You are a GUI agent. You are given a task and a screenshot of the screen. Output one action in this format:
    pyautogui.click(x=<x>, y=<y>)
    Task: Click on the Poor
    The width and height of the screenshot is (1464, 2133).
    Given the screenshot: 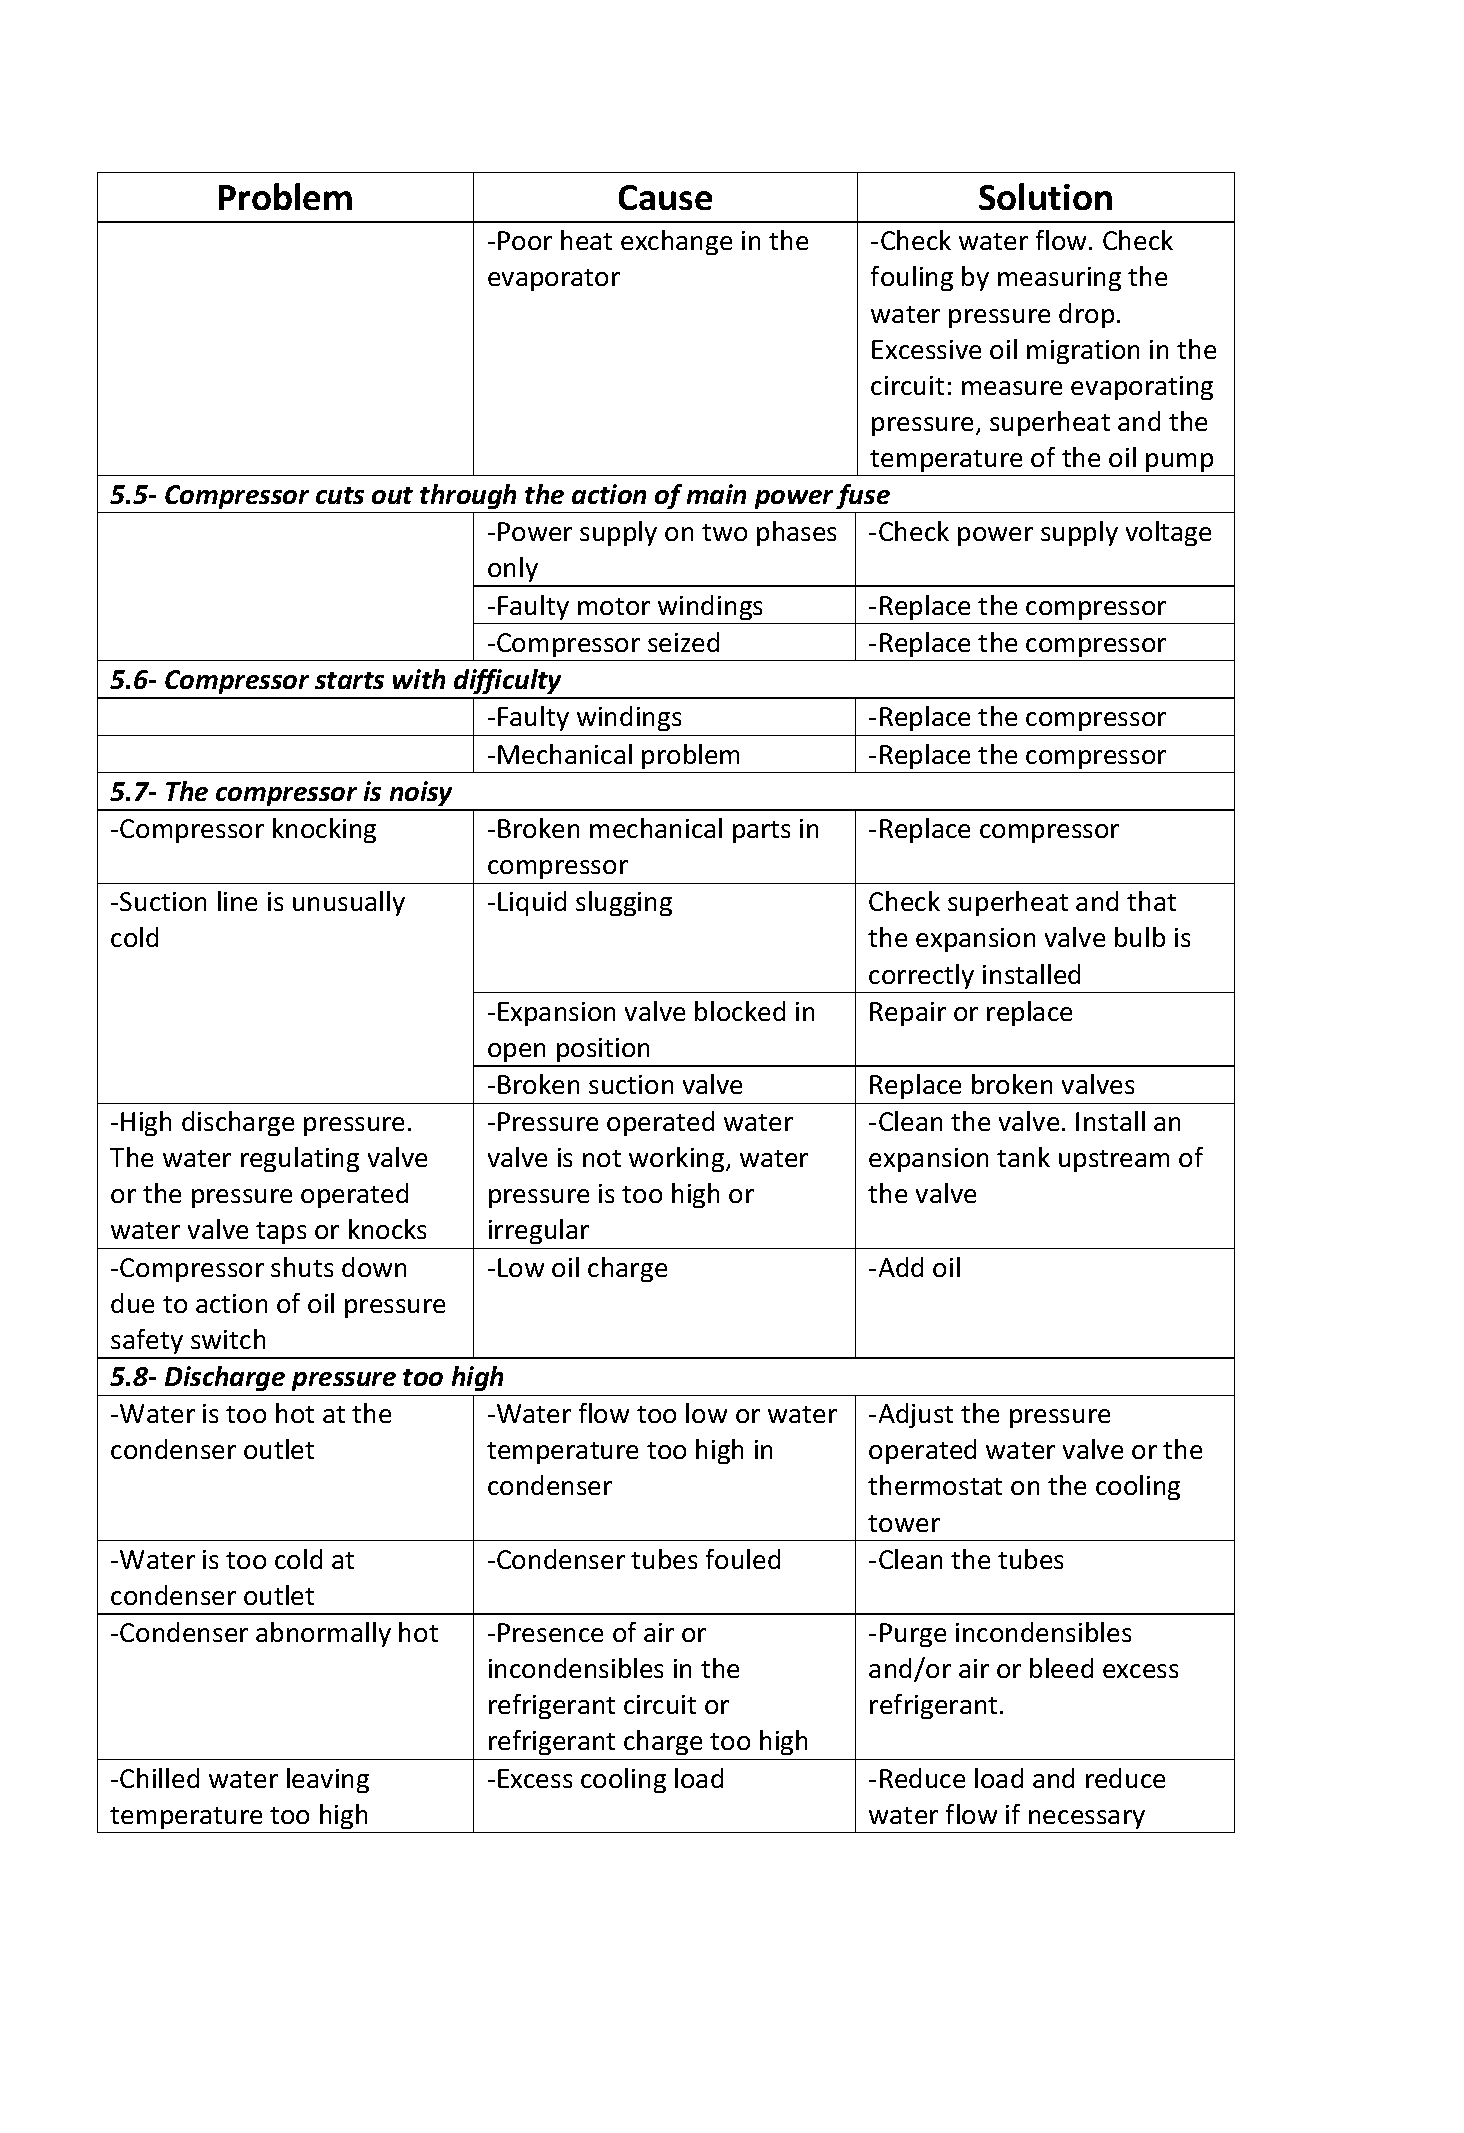 What is the action you would take?
    pyautogui.click(x=525, y=240)
